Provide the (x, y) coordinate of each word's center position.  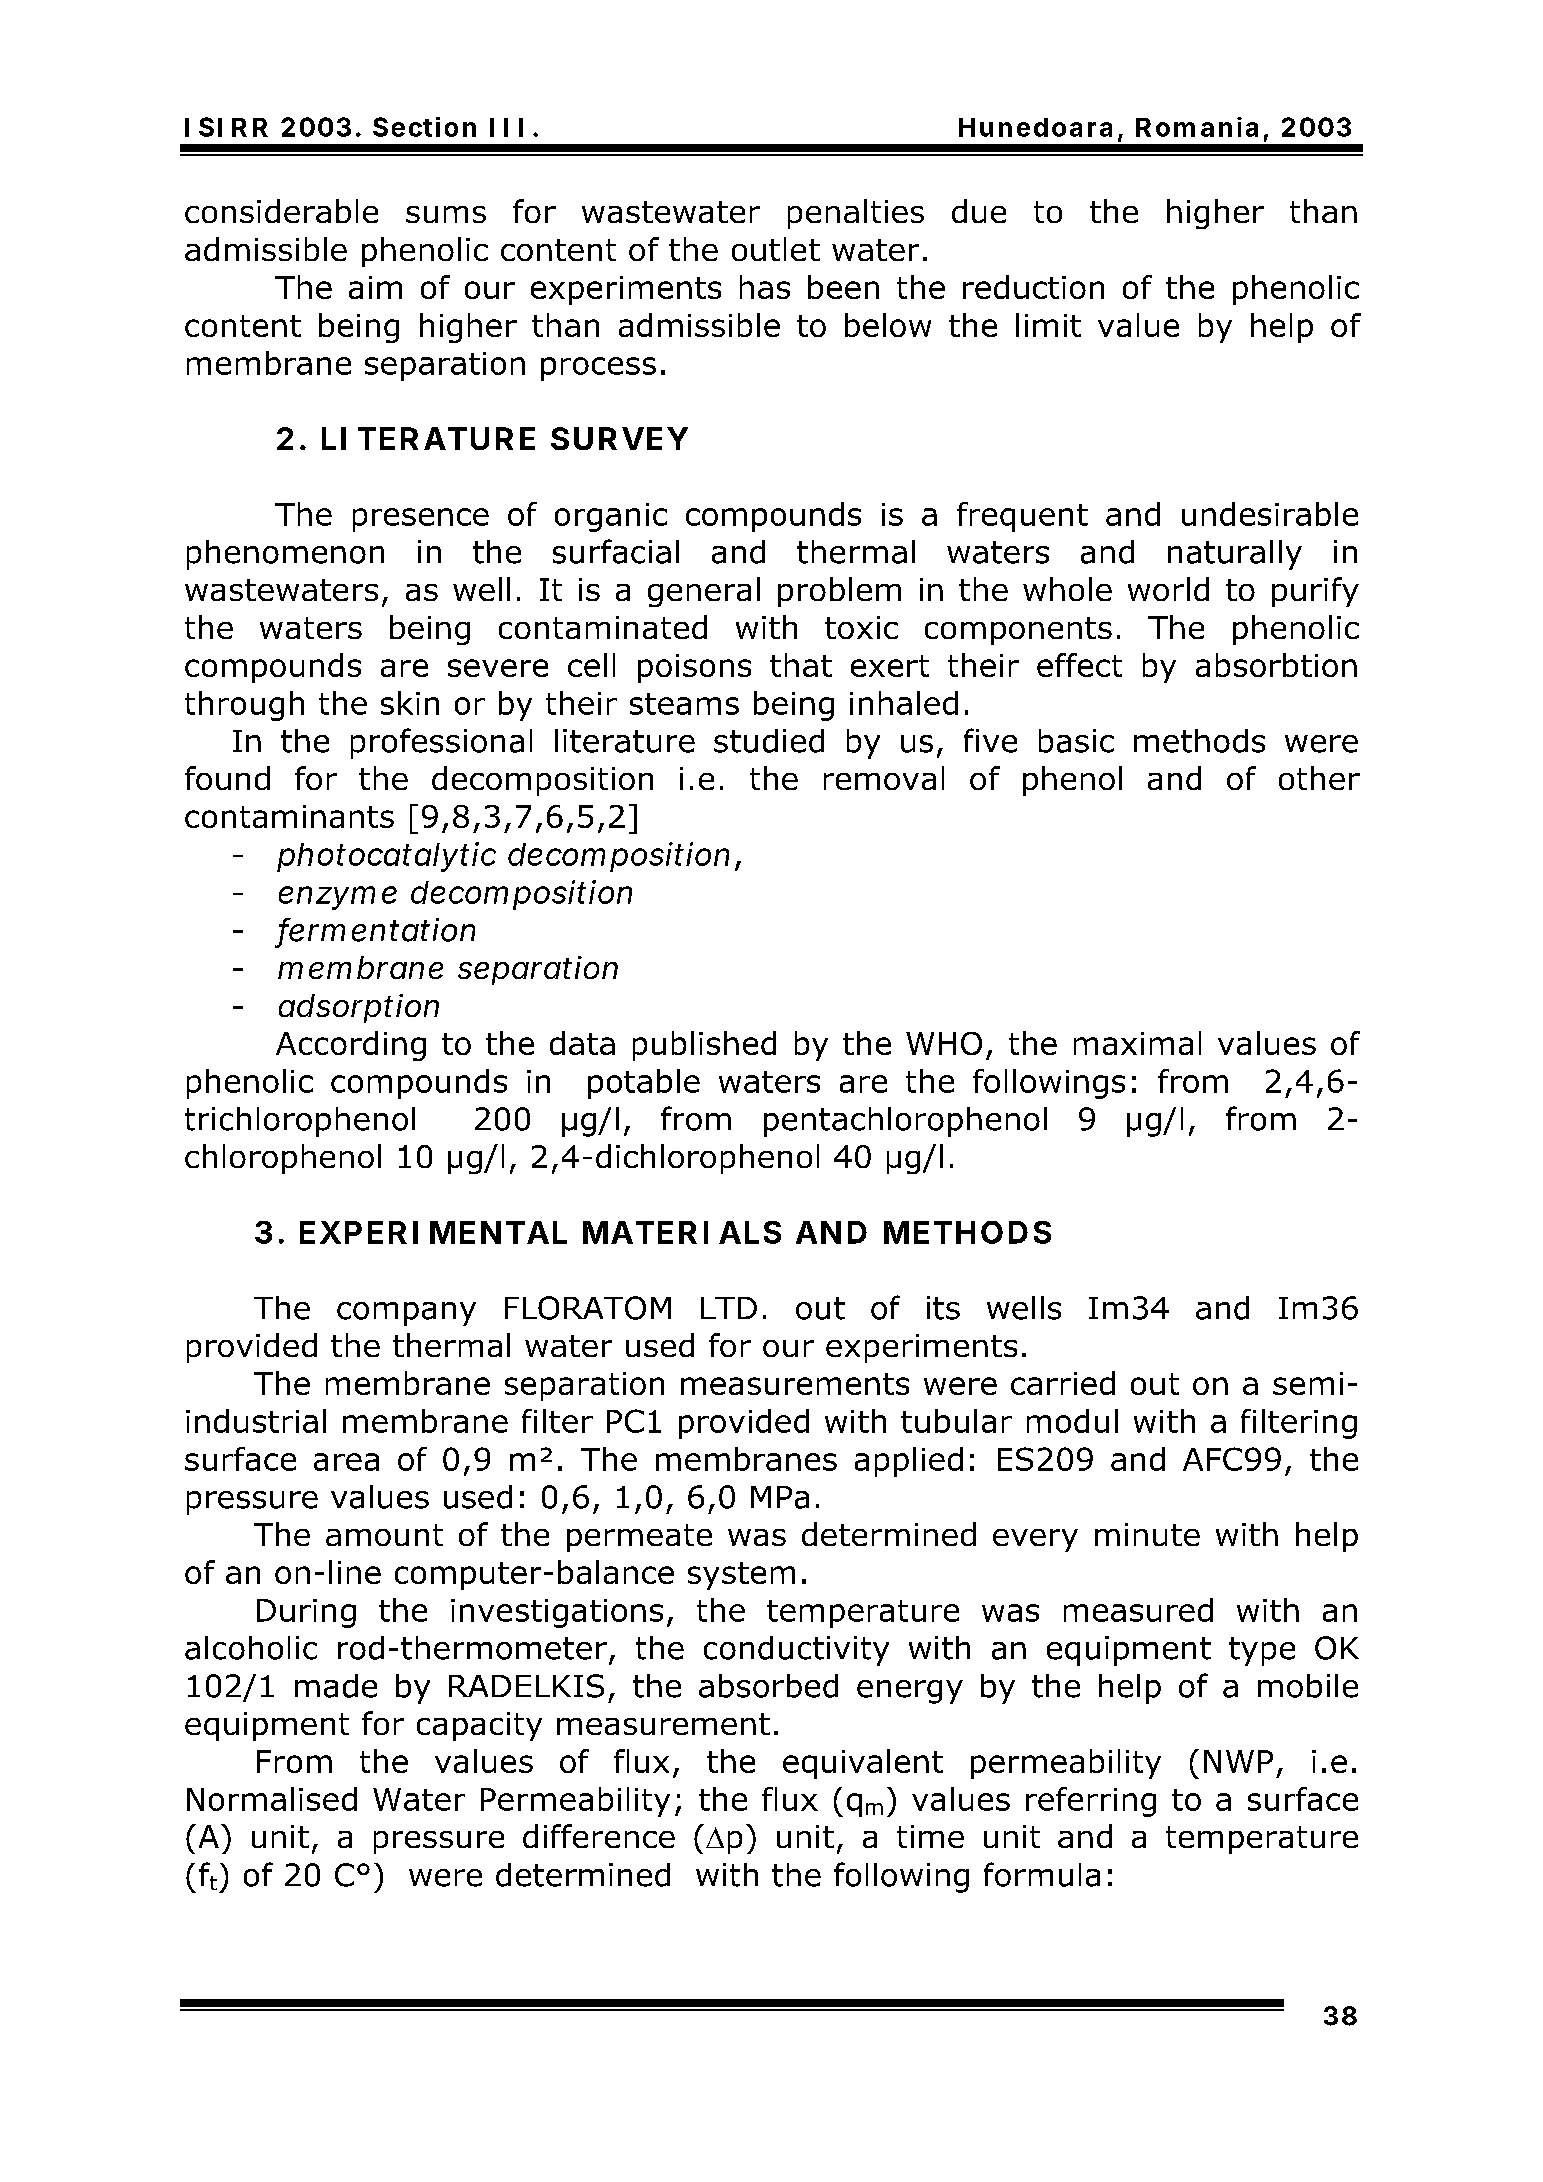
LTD (729, 1308)
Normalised (272, 1799)
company (406, 1314)
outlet (776, 249)
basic (1076, 741)
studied (769, 741)
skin (410, 703)
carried (1063, 1383)
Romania (1197, 127)
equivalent (863, 1764)
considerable (281, 211)
